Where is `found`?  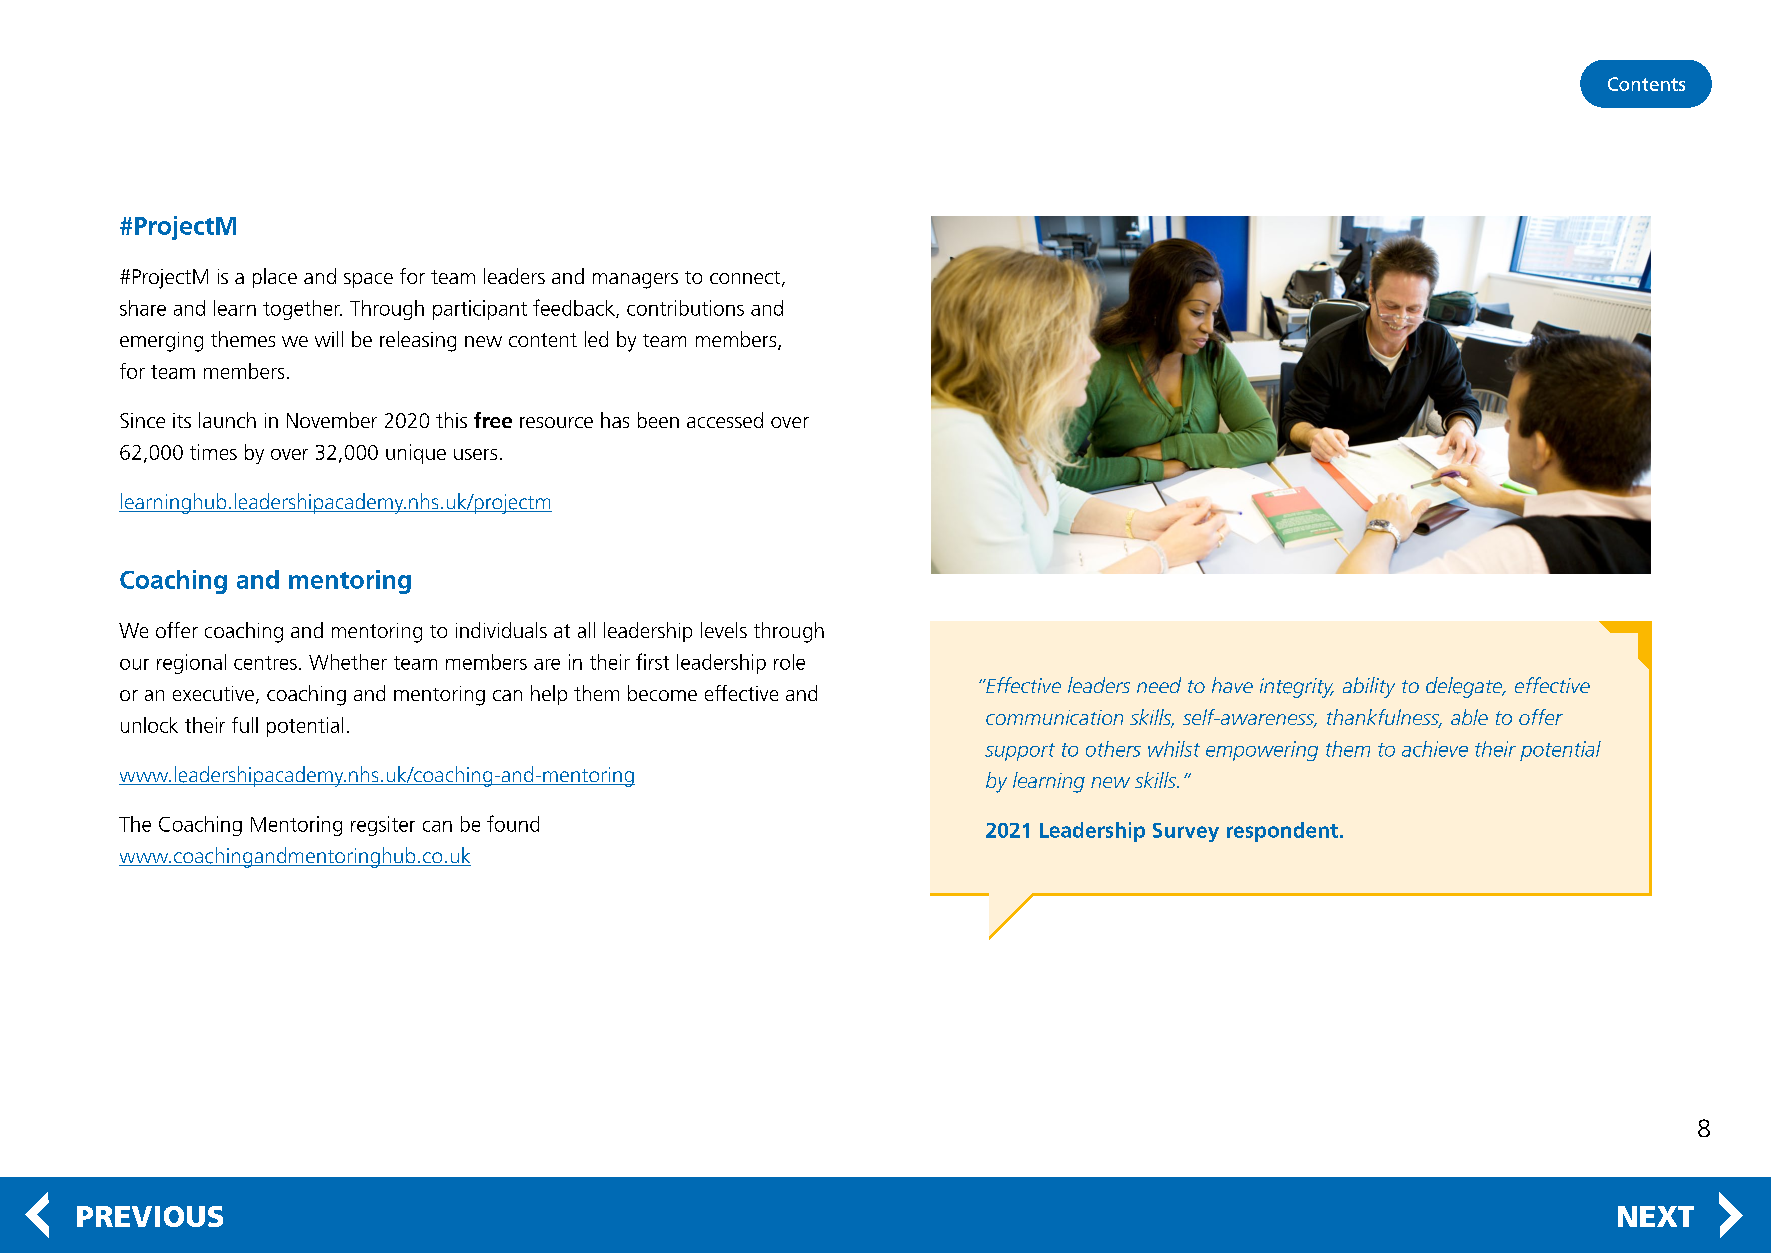 found is located at coordinates (513, 823).
